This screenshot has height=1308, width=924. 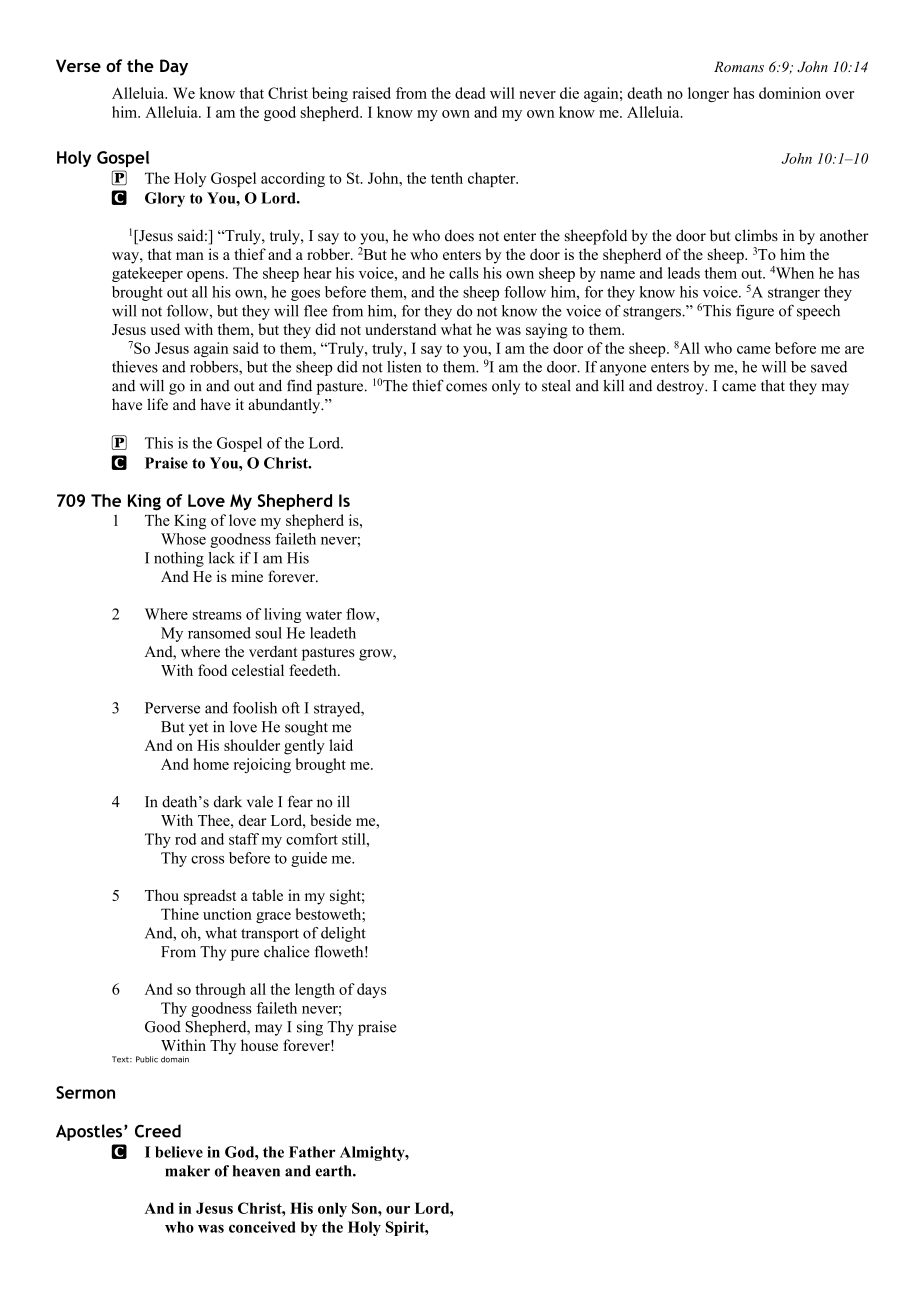 What do you see at coordinates (790, 93) in the screenshot?
I see `dominion` at bounding box center [790, 93].
